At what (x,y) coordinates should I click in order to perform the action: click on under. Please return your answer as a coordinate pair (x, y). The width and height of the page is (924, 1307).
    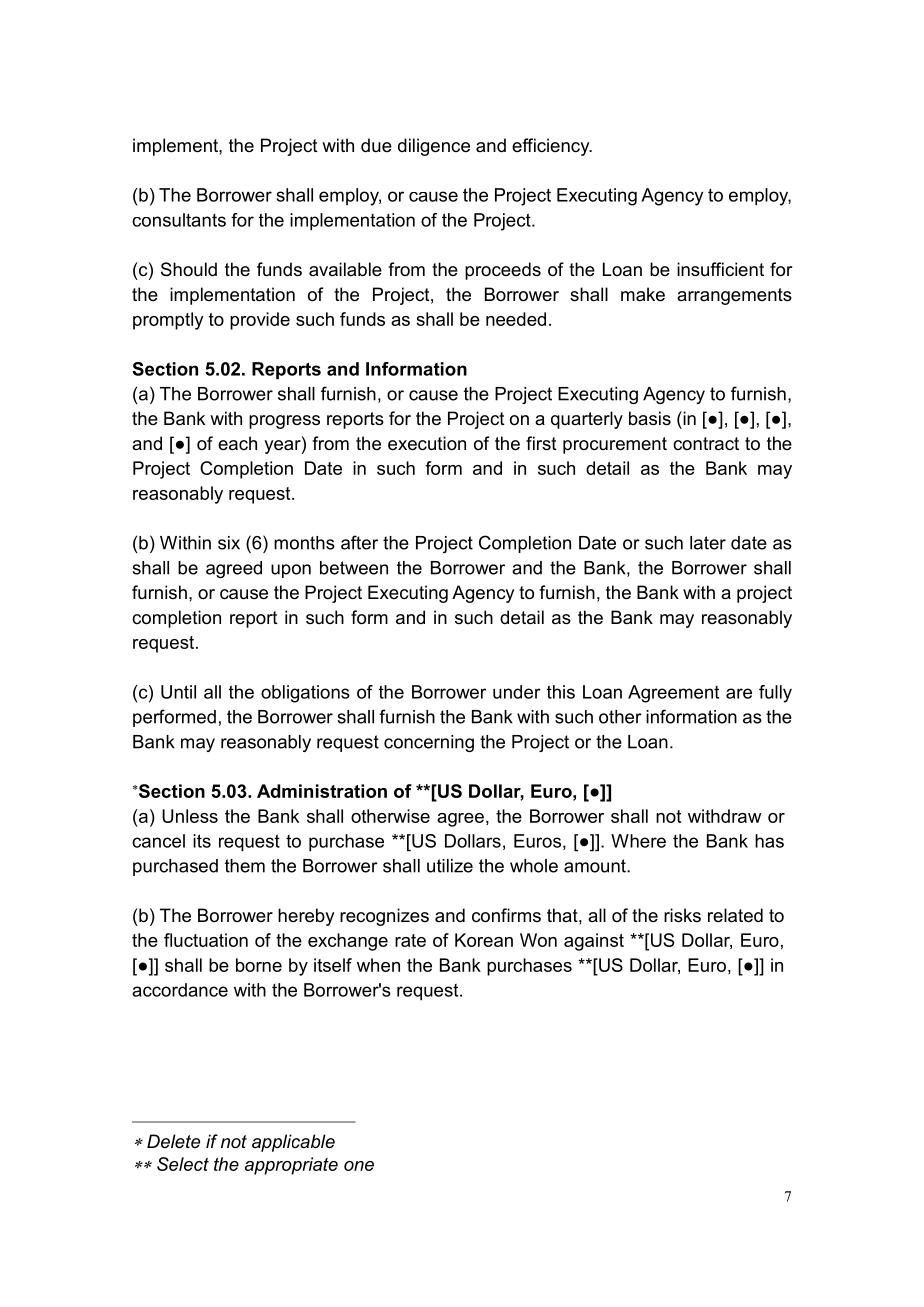
    Looking at the image, I should click on (517, 692).
